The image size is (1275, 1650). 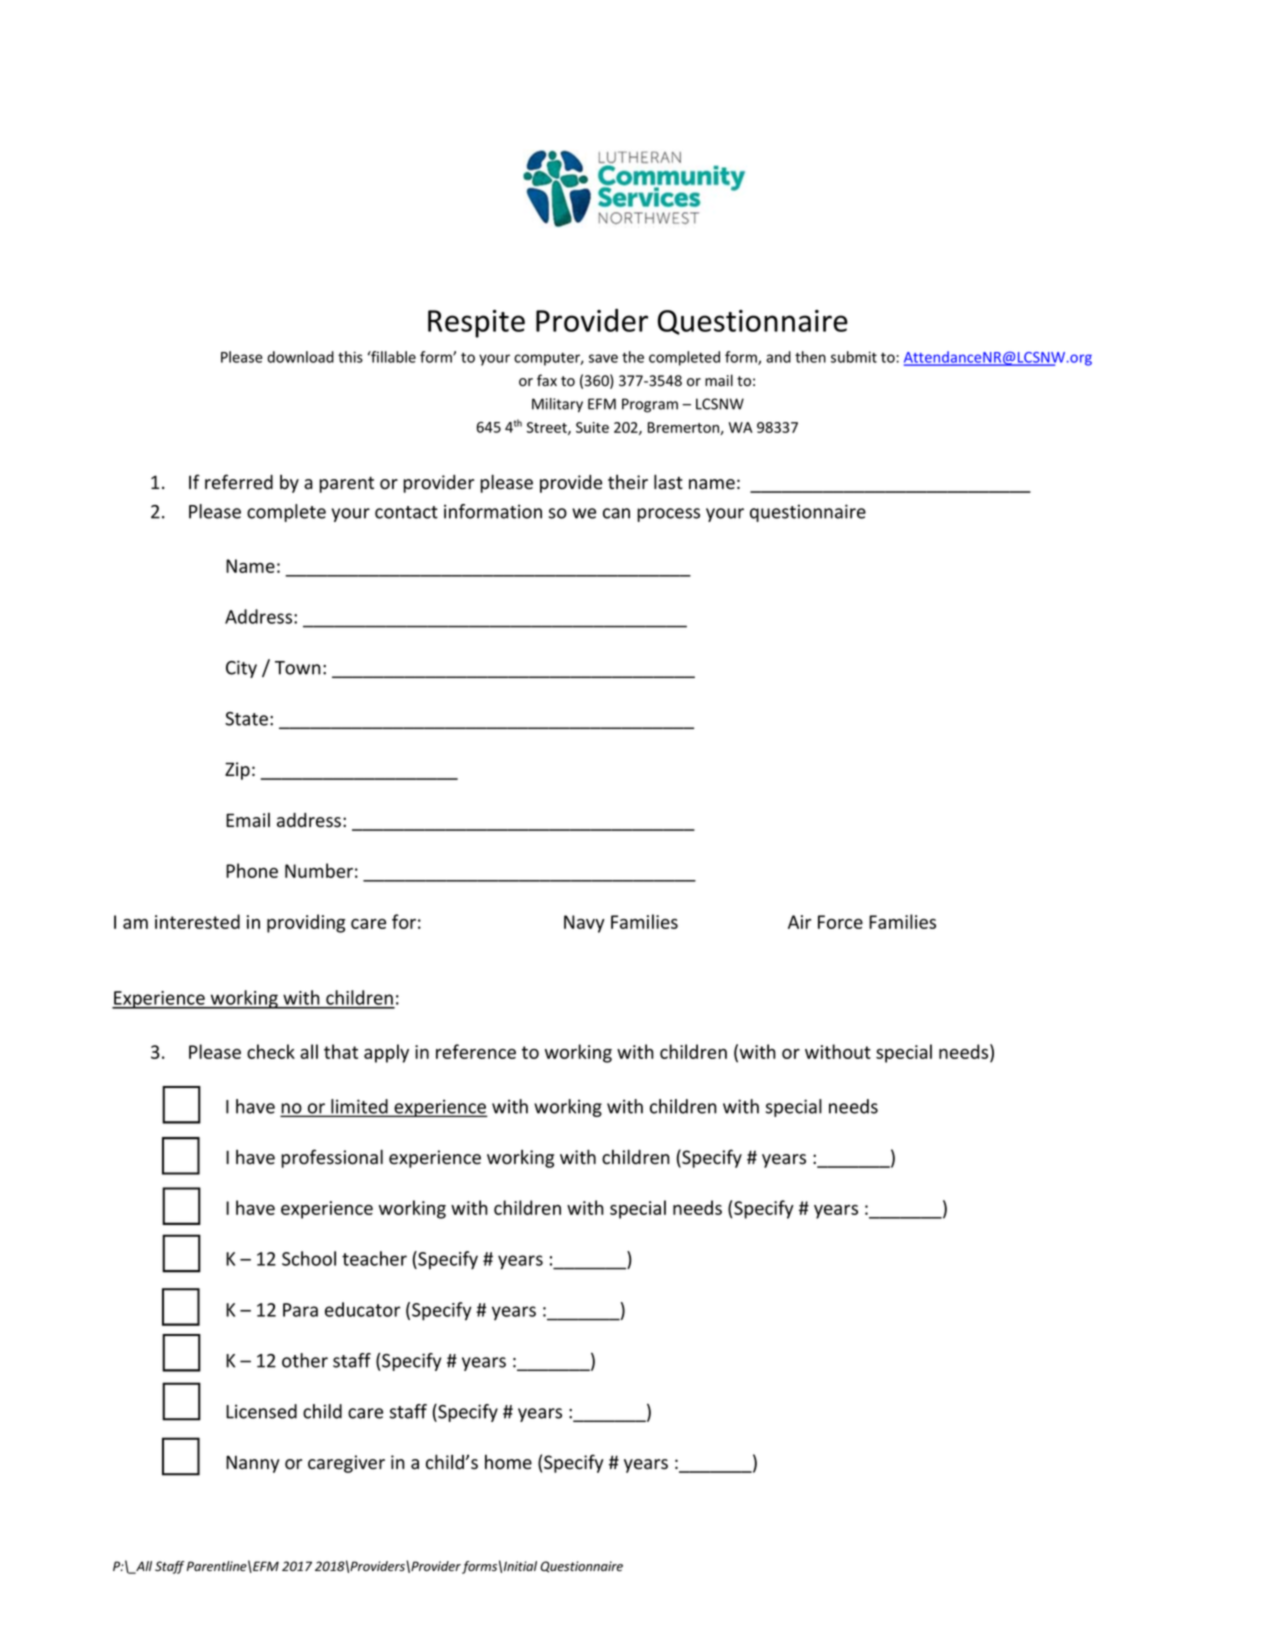 I want to click on educator, so click(x=362, y=1309).
